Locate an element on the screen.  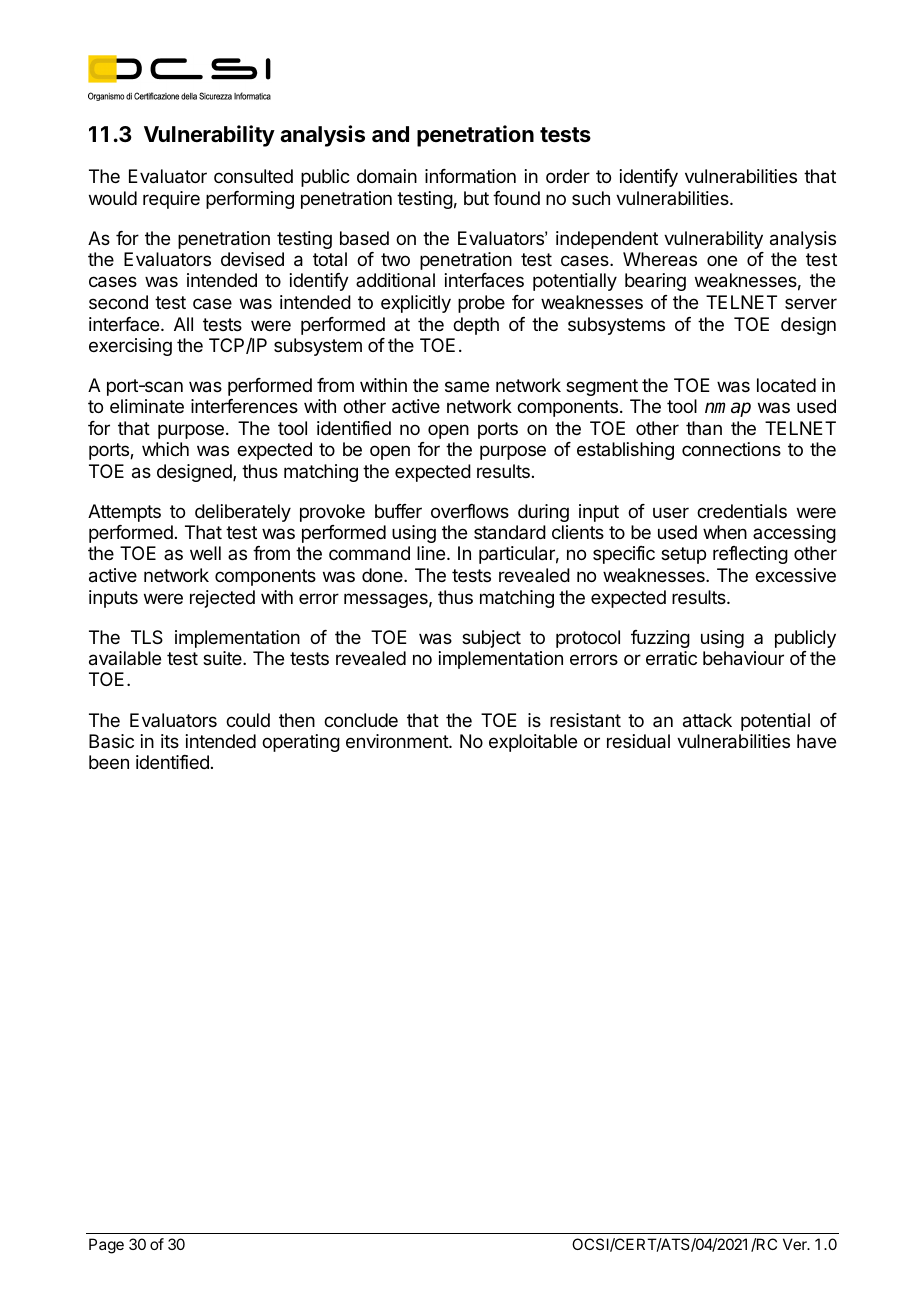
line is located at coordinates (431, 553).
